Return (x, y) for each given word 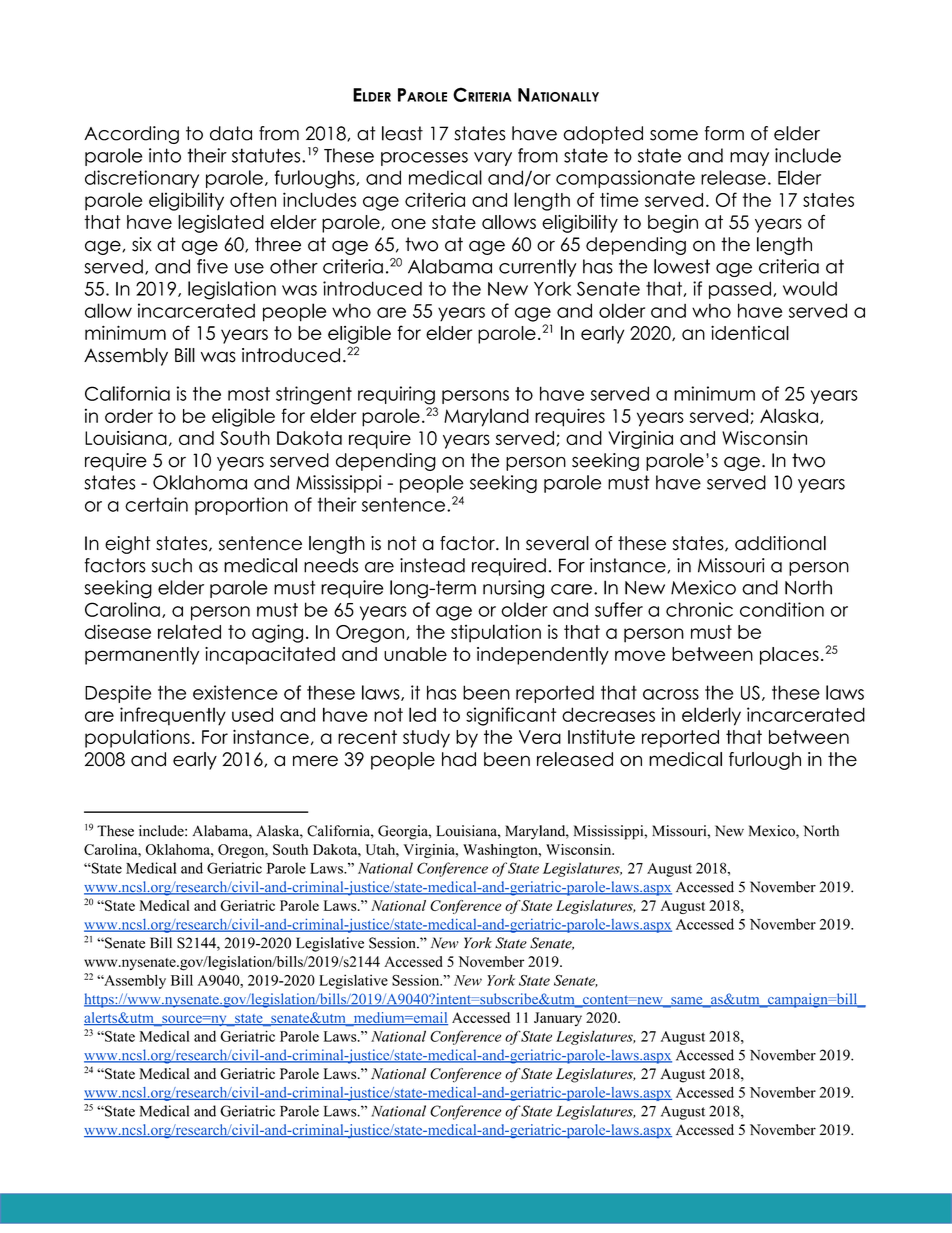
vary (493, 159)
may (749, 159)
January (558, 1019)
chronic (699, 609)
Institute (601, 737)
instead (432, 565)
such (172, 565)
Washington (501, 851)
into (165, 155)
